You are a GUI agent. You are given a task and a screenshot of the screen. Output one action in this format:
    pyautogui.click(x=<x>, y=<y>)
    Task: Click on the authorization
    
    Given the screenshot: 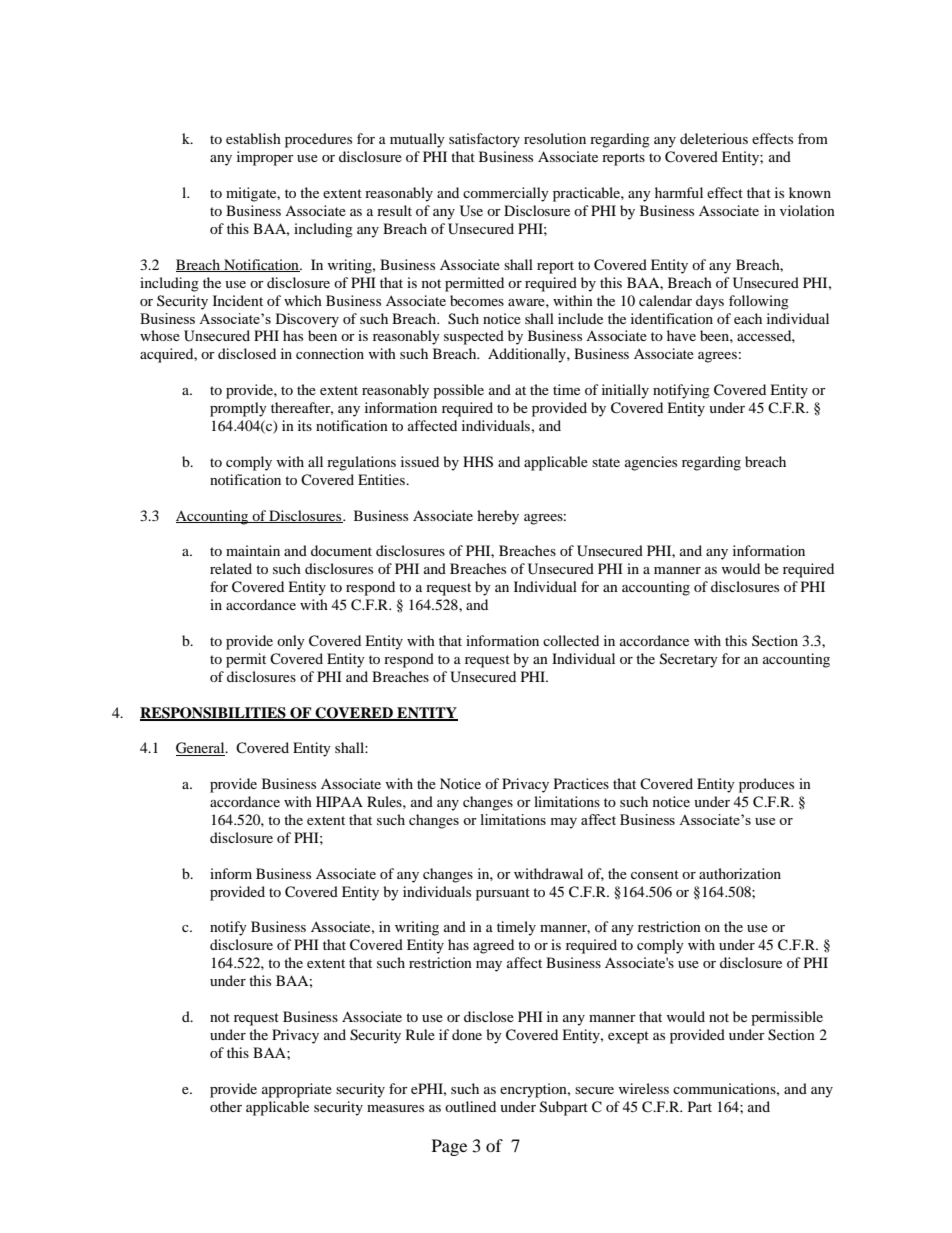 What is the action you would take?
    pyautogui.click(x=740, y=873)
